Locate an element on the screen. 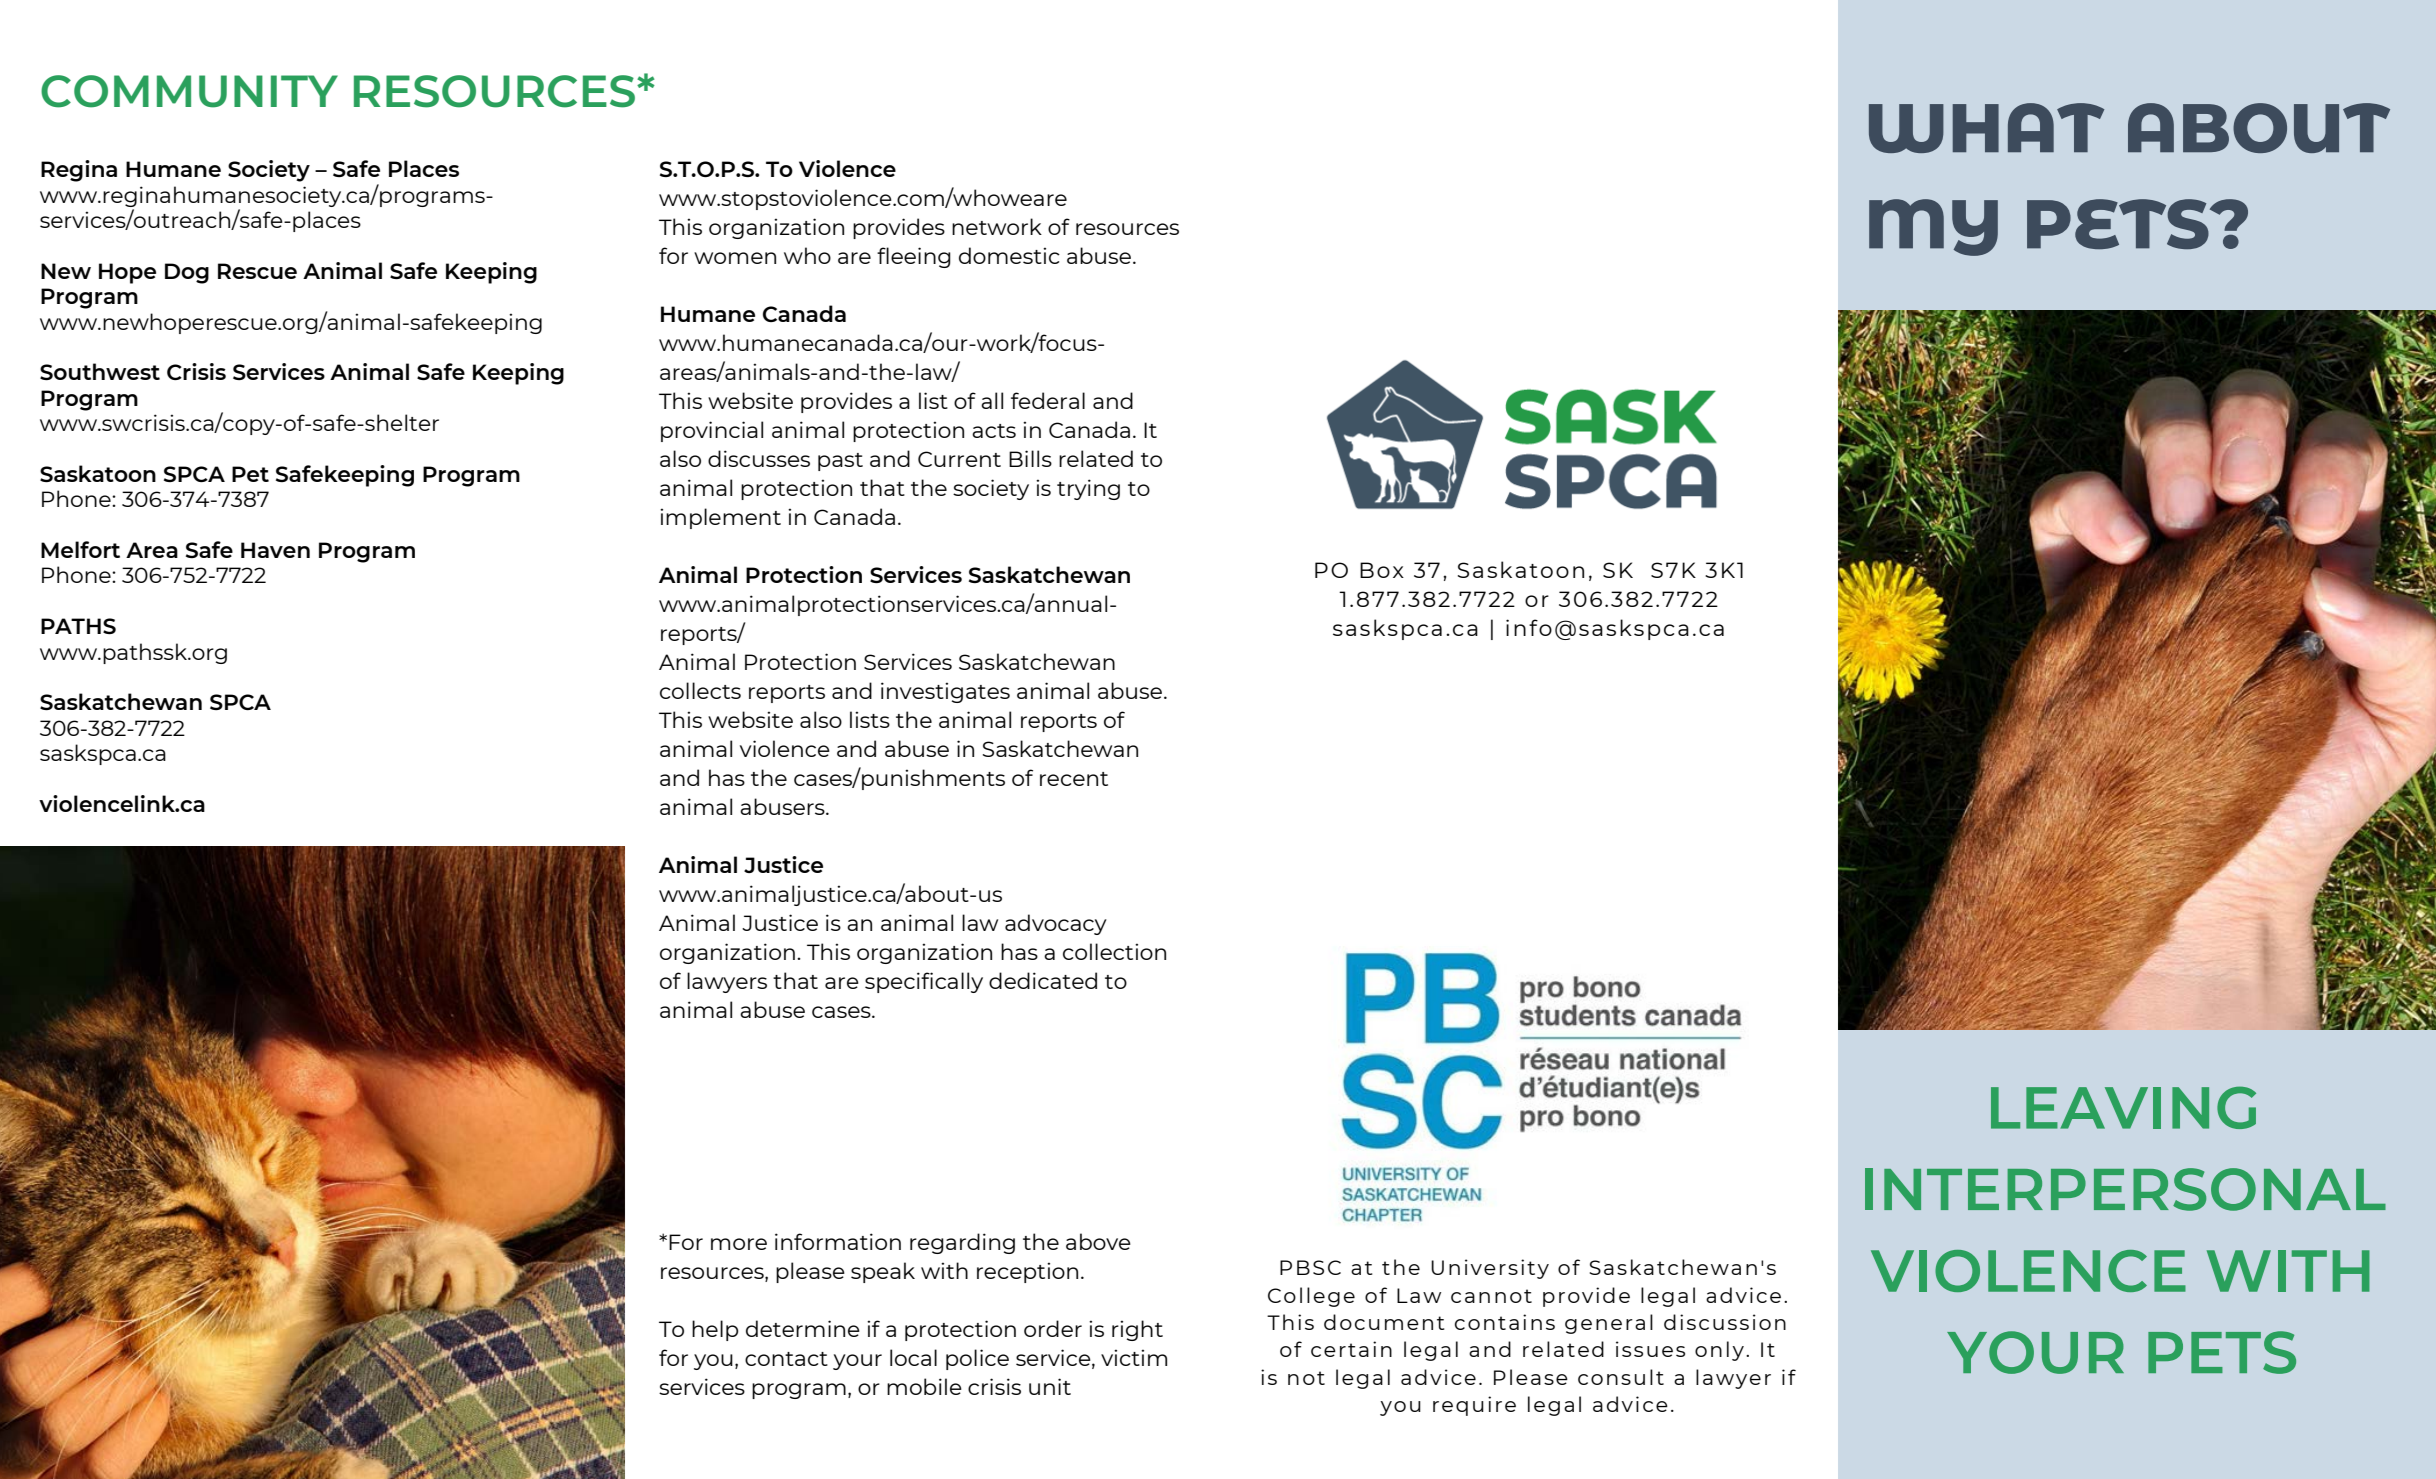 The height and width of the screenshot is (1479, 2436). Box is located at coordinates (1382, 570).
